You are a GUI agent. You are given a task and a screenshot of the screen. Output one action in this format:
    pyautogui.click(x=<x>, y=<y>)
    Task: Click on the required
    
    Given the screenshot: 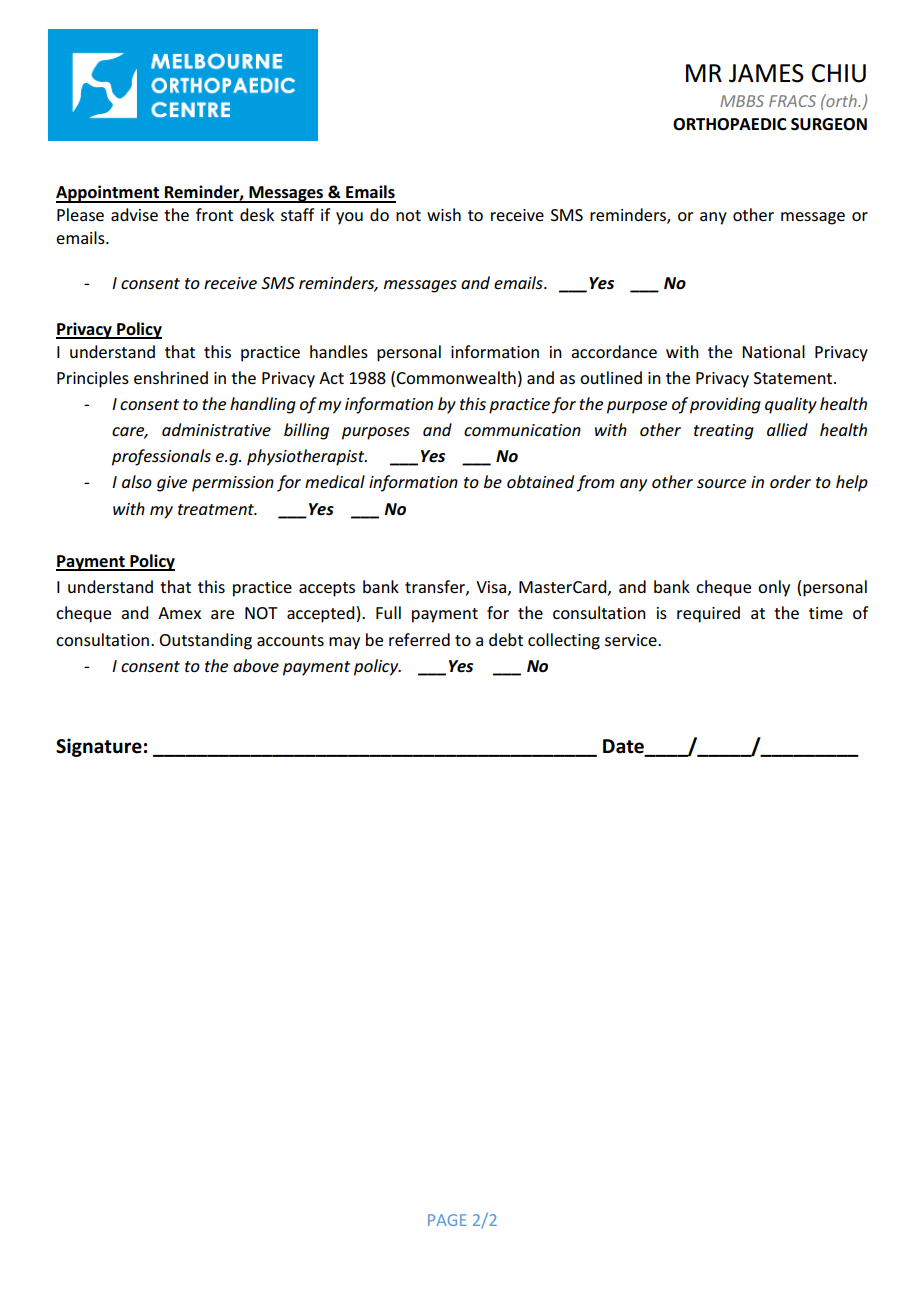 What is the action you would take?
    pyautogui.click(x=708, y=614)
